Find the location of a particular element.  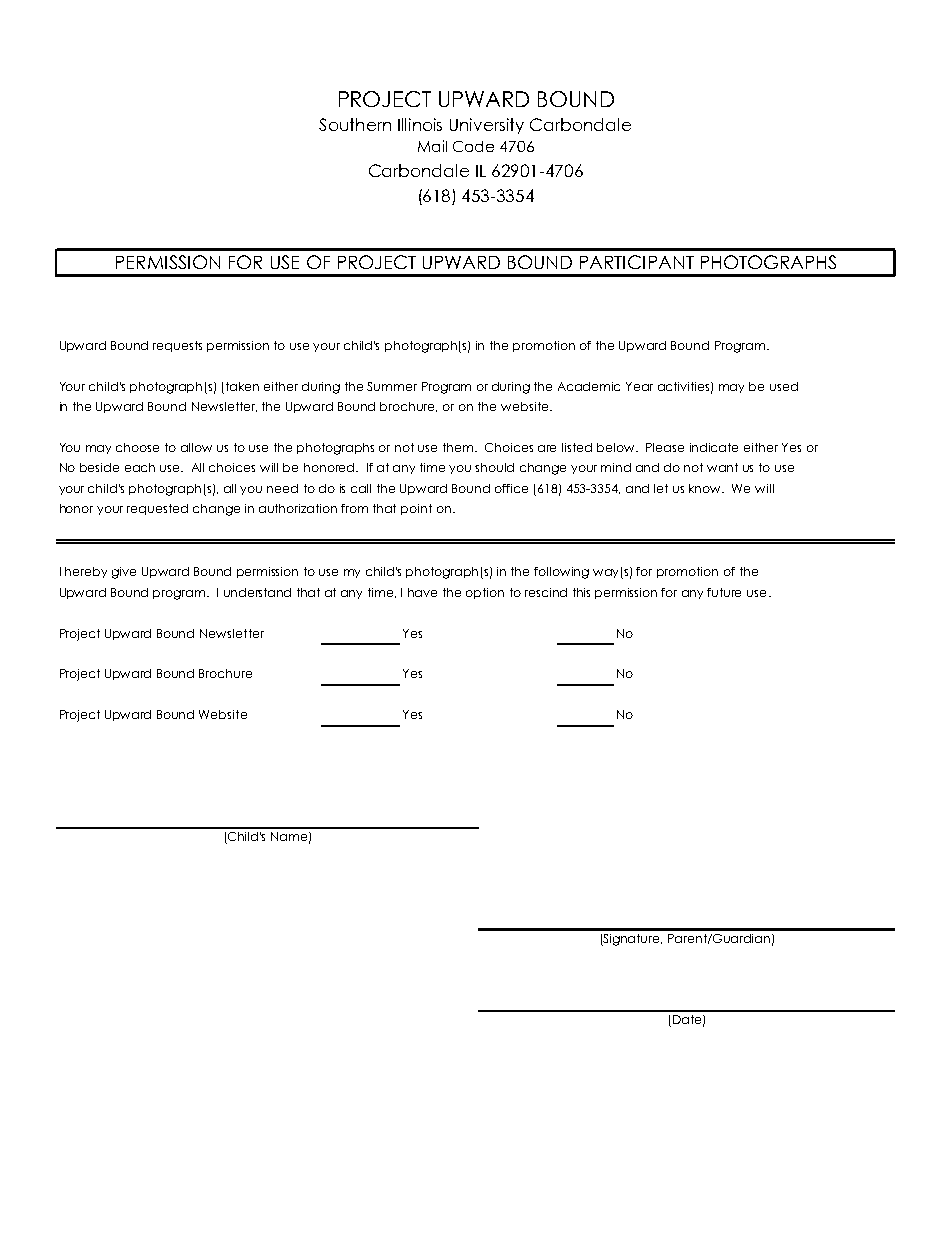

indicate is located at coordinates (714, 447).
